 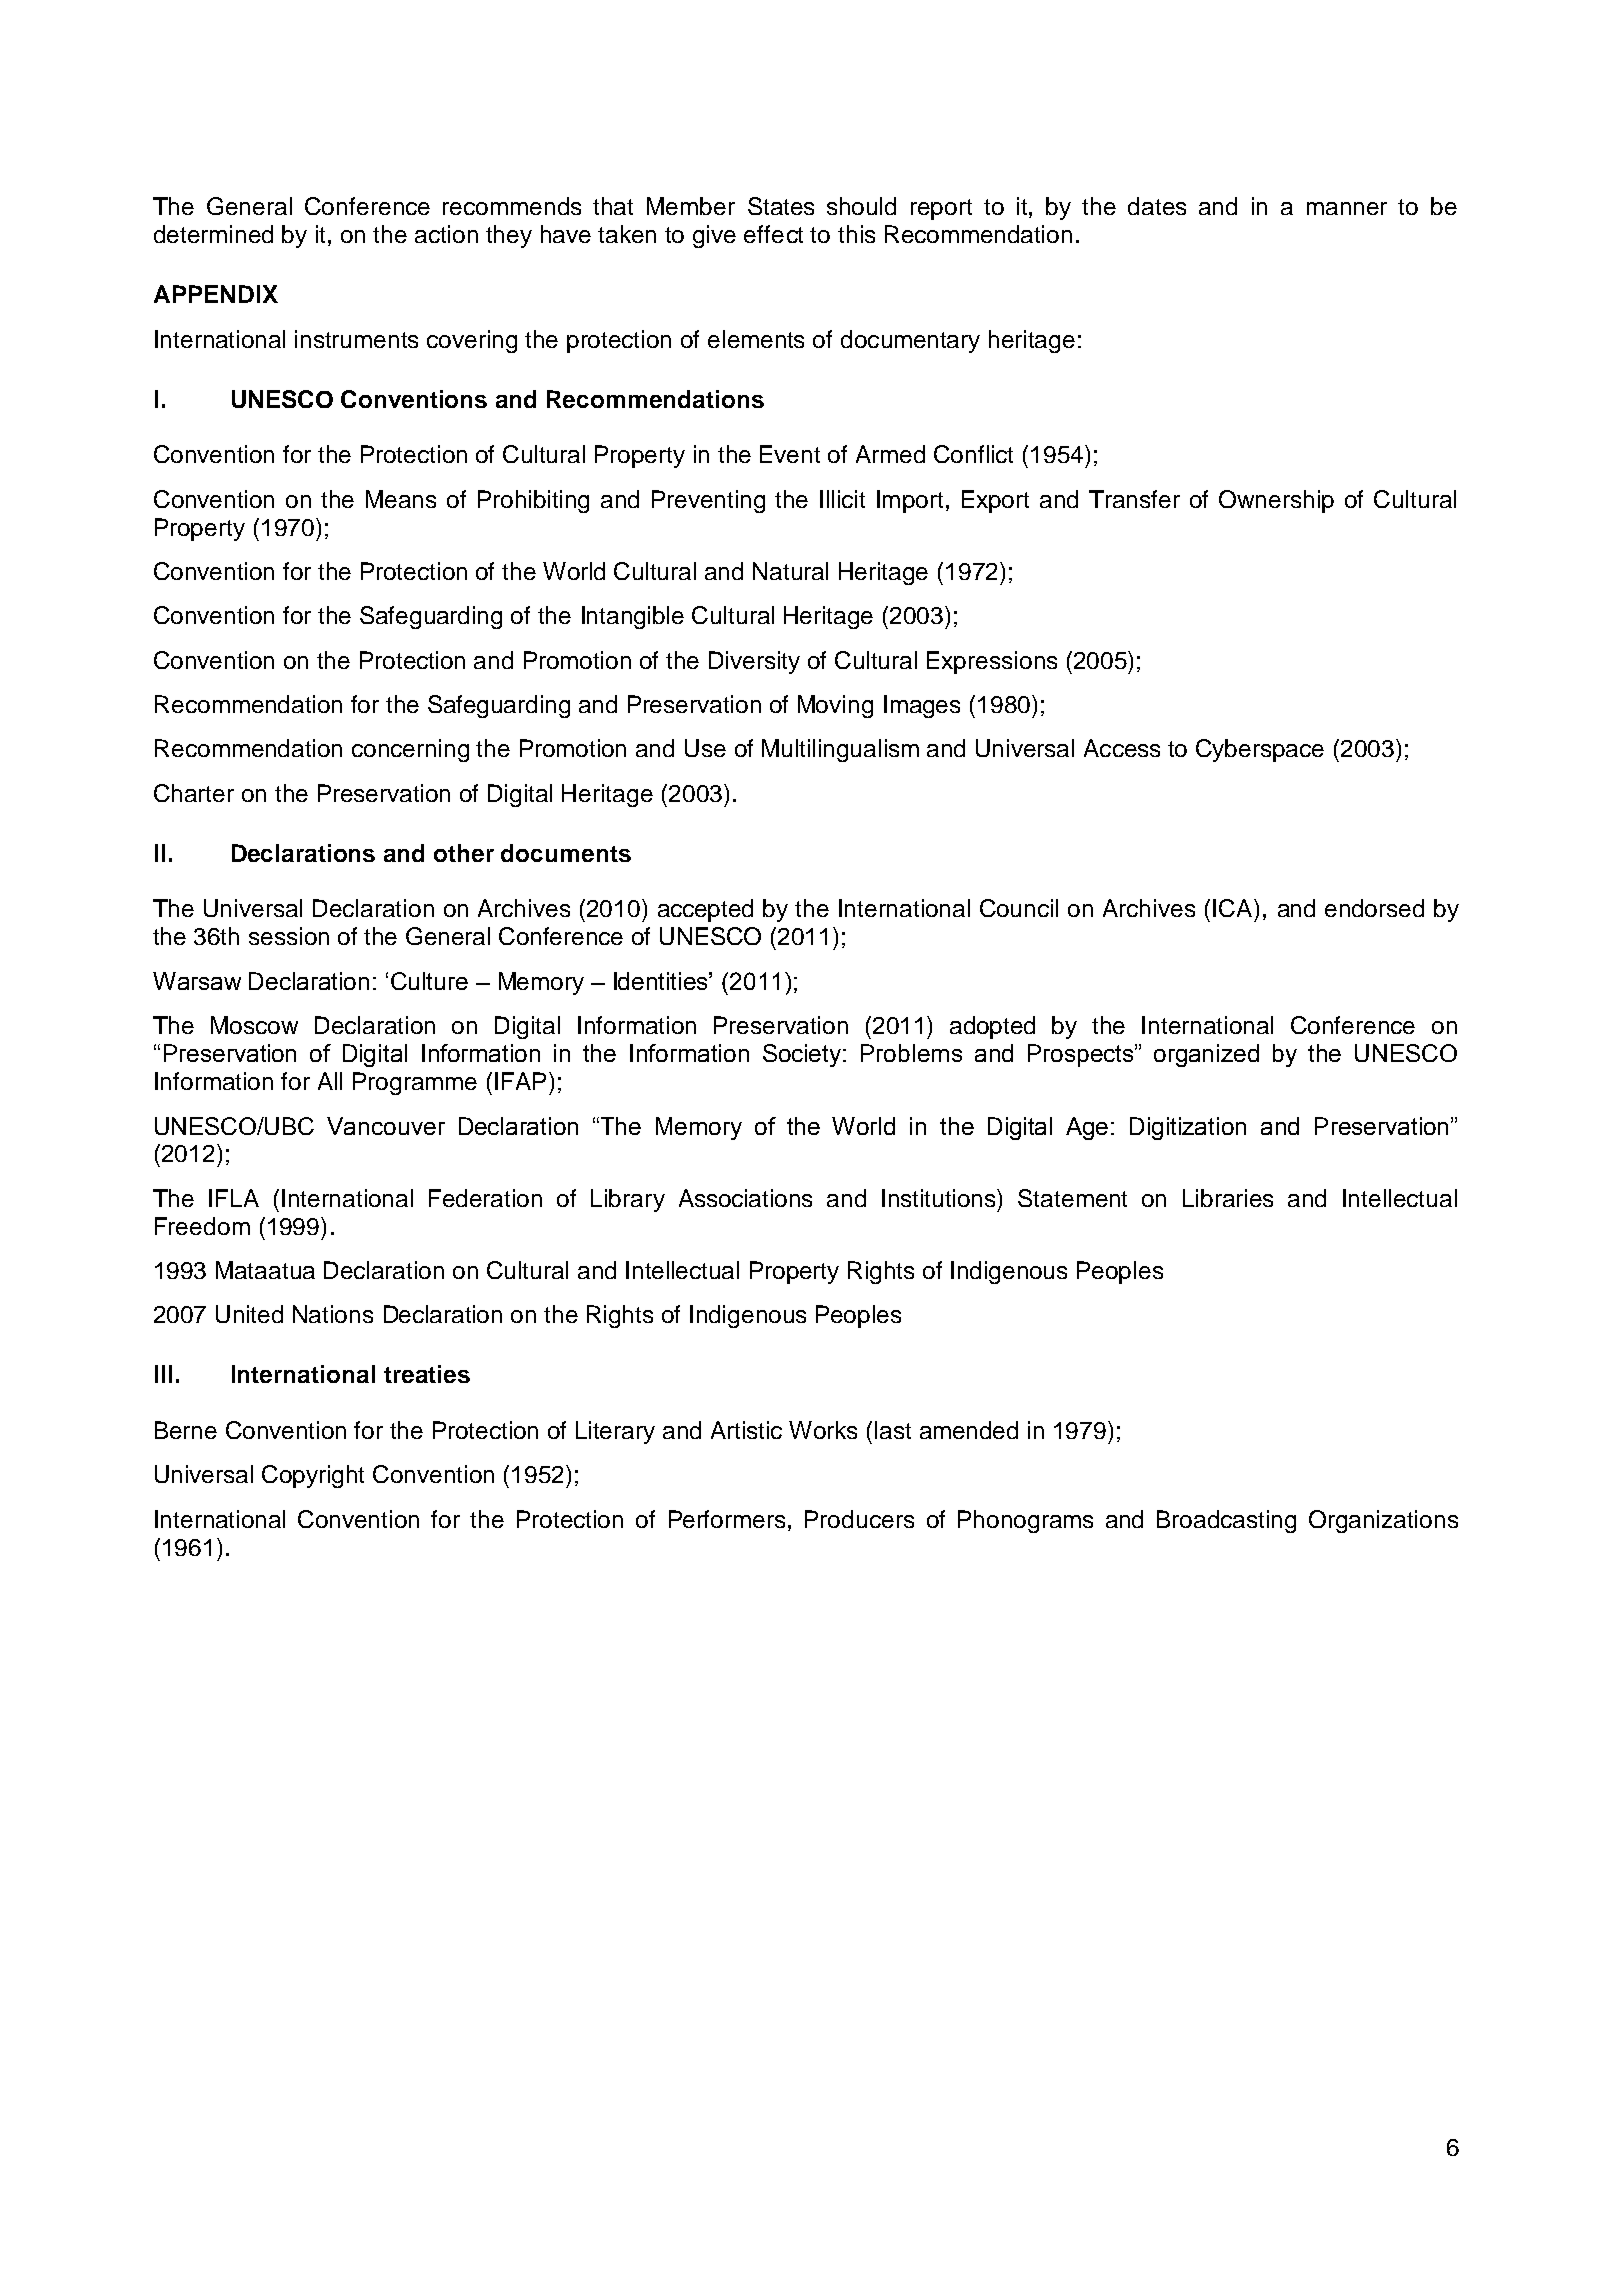 I want to click on effect, so click(x=773, y=234).
